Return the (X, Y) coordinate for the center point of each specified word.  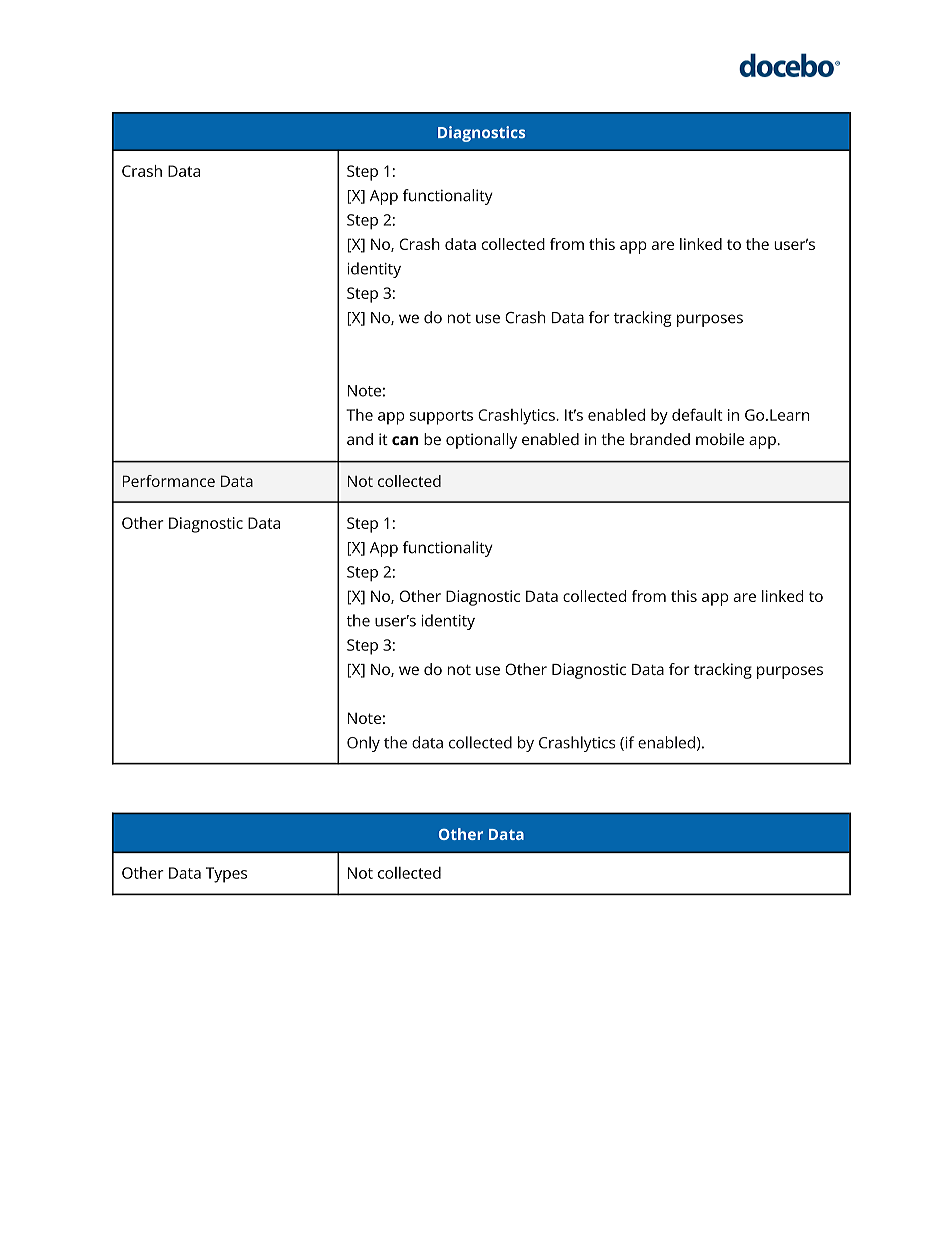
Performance (169, 481)
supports (441, 417)
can (405, 440)
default (697, 414)
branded (660, 439)
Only (363, 744)
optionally (481, 441)
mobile (720, 439)
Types (226, 875)
